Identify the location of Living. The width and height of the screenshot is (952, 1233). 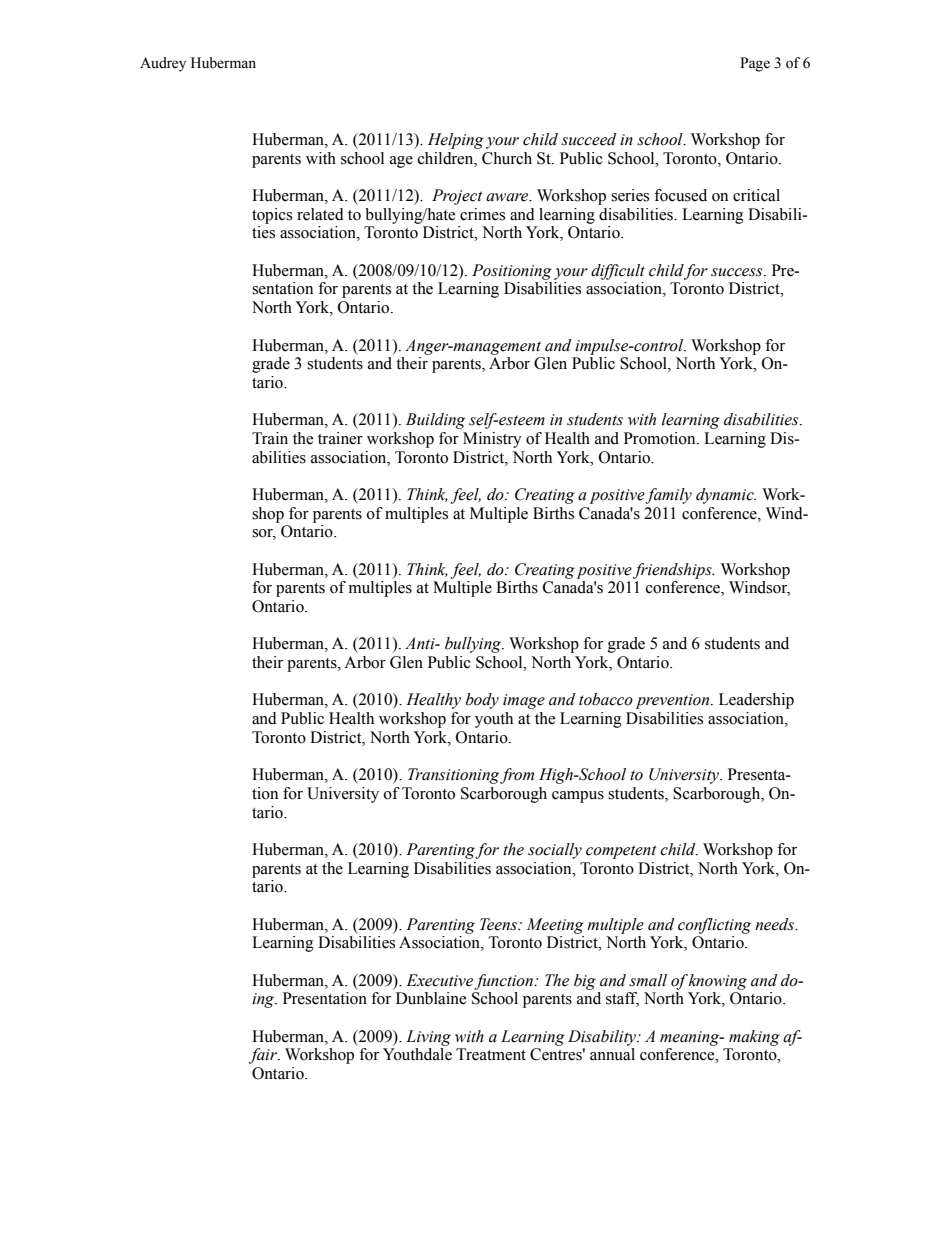
(428, 1038).
